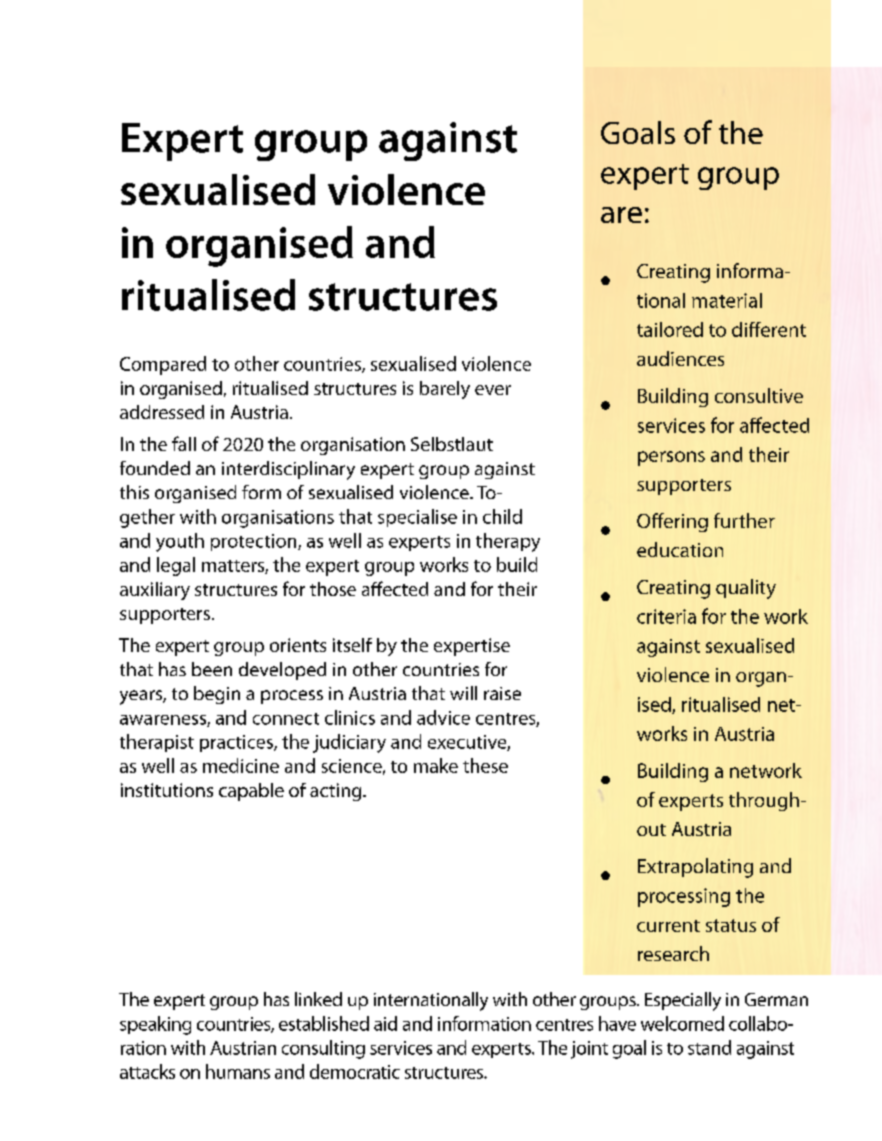 This document has width=882, height=1141. Describe the element at coordinates (680, 358) in the document. I see `audiences` at that location.
